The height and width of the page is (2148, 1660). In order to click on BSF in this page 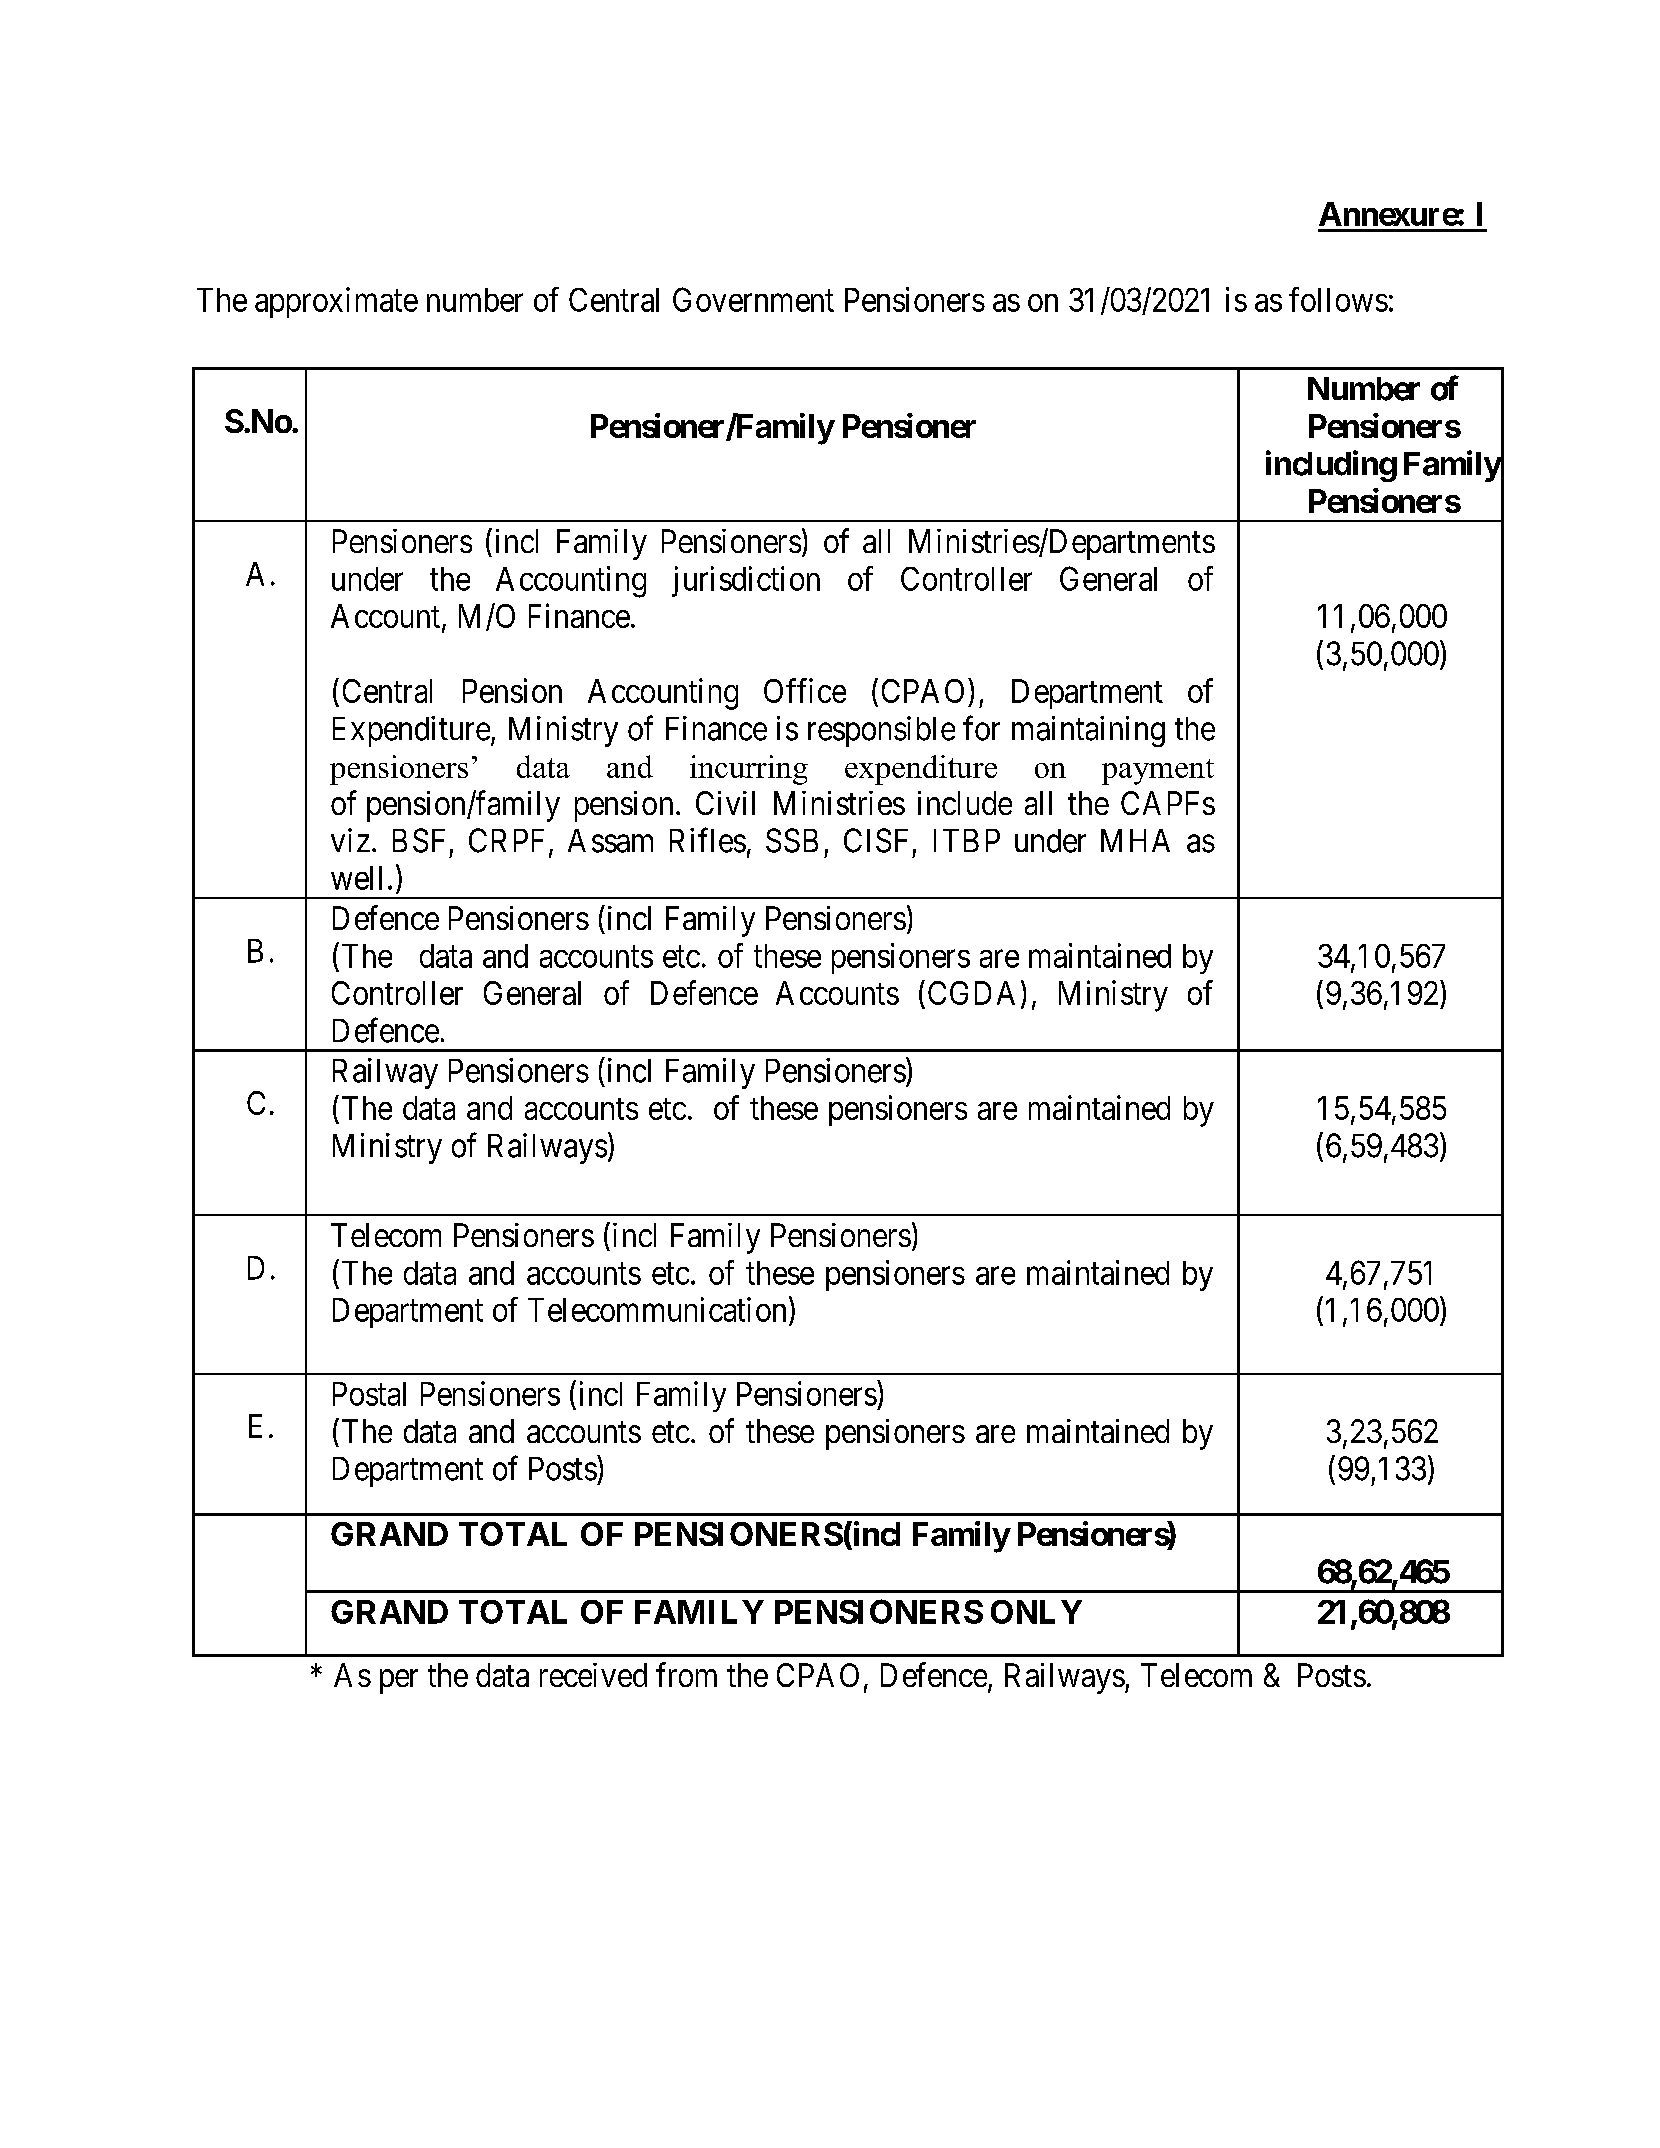, I will do `click(419, 840)`.
